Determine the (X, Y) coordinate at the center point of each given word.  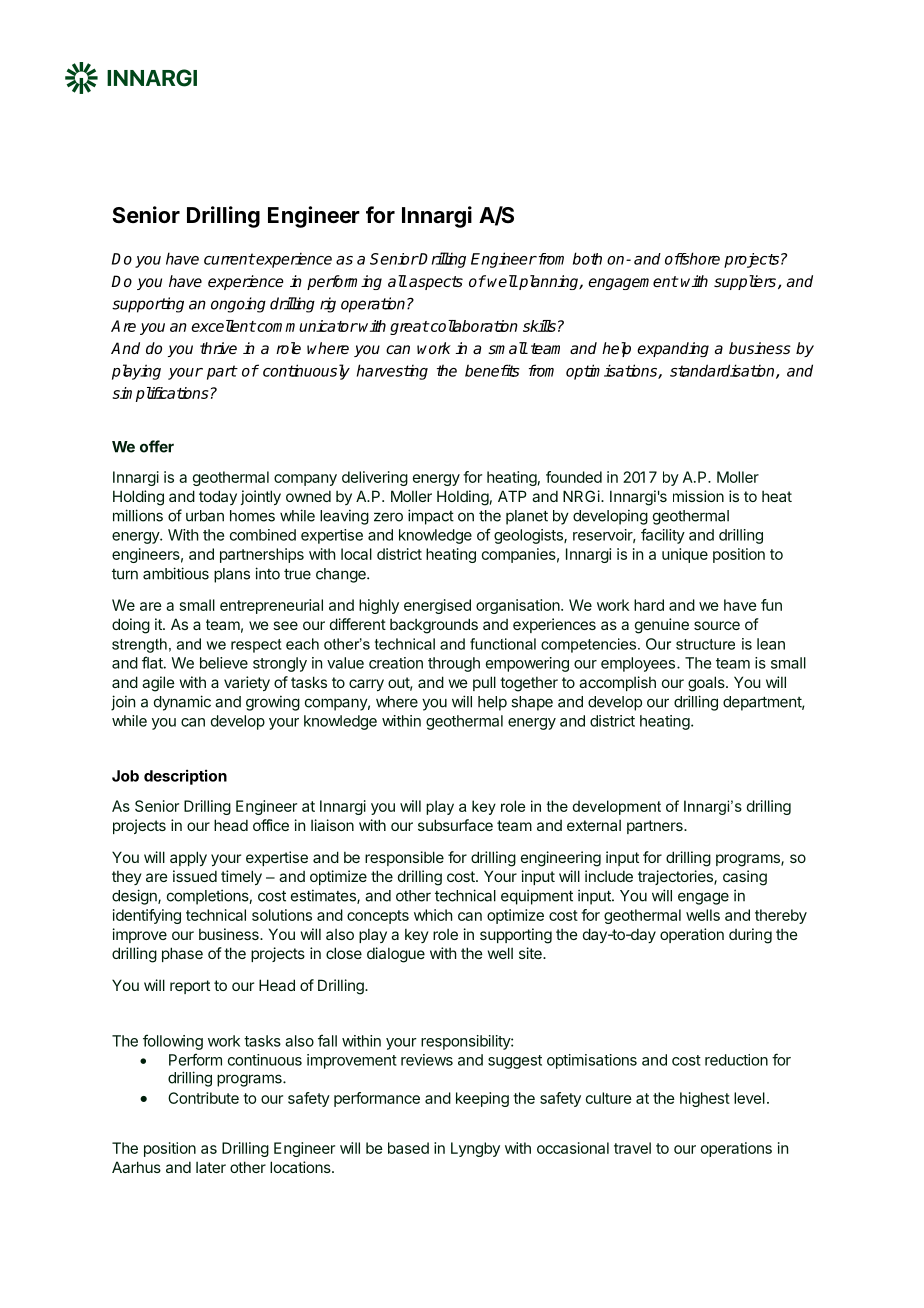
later (211, 1167)
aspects (436, 283)
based (408, 1148)
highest (705, 1099)
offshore (692, 258)
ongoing (238, 305)
